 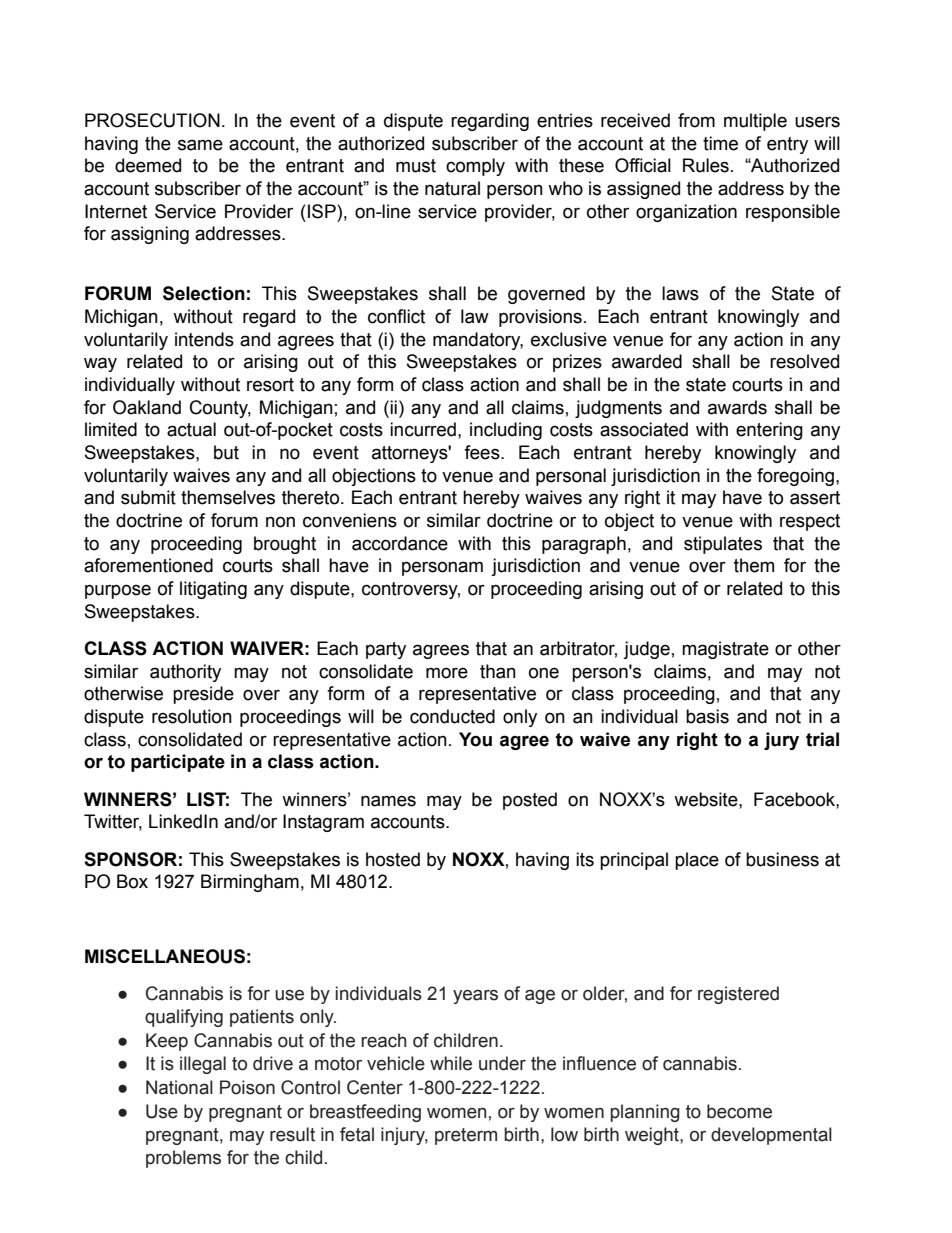 What do you see at coordinates (720, 143) in the screenshot?
I see `time` at bounding box center [720, 143].
